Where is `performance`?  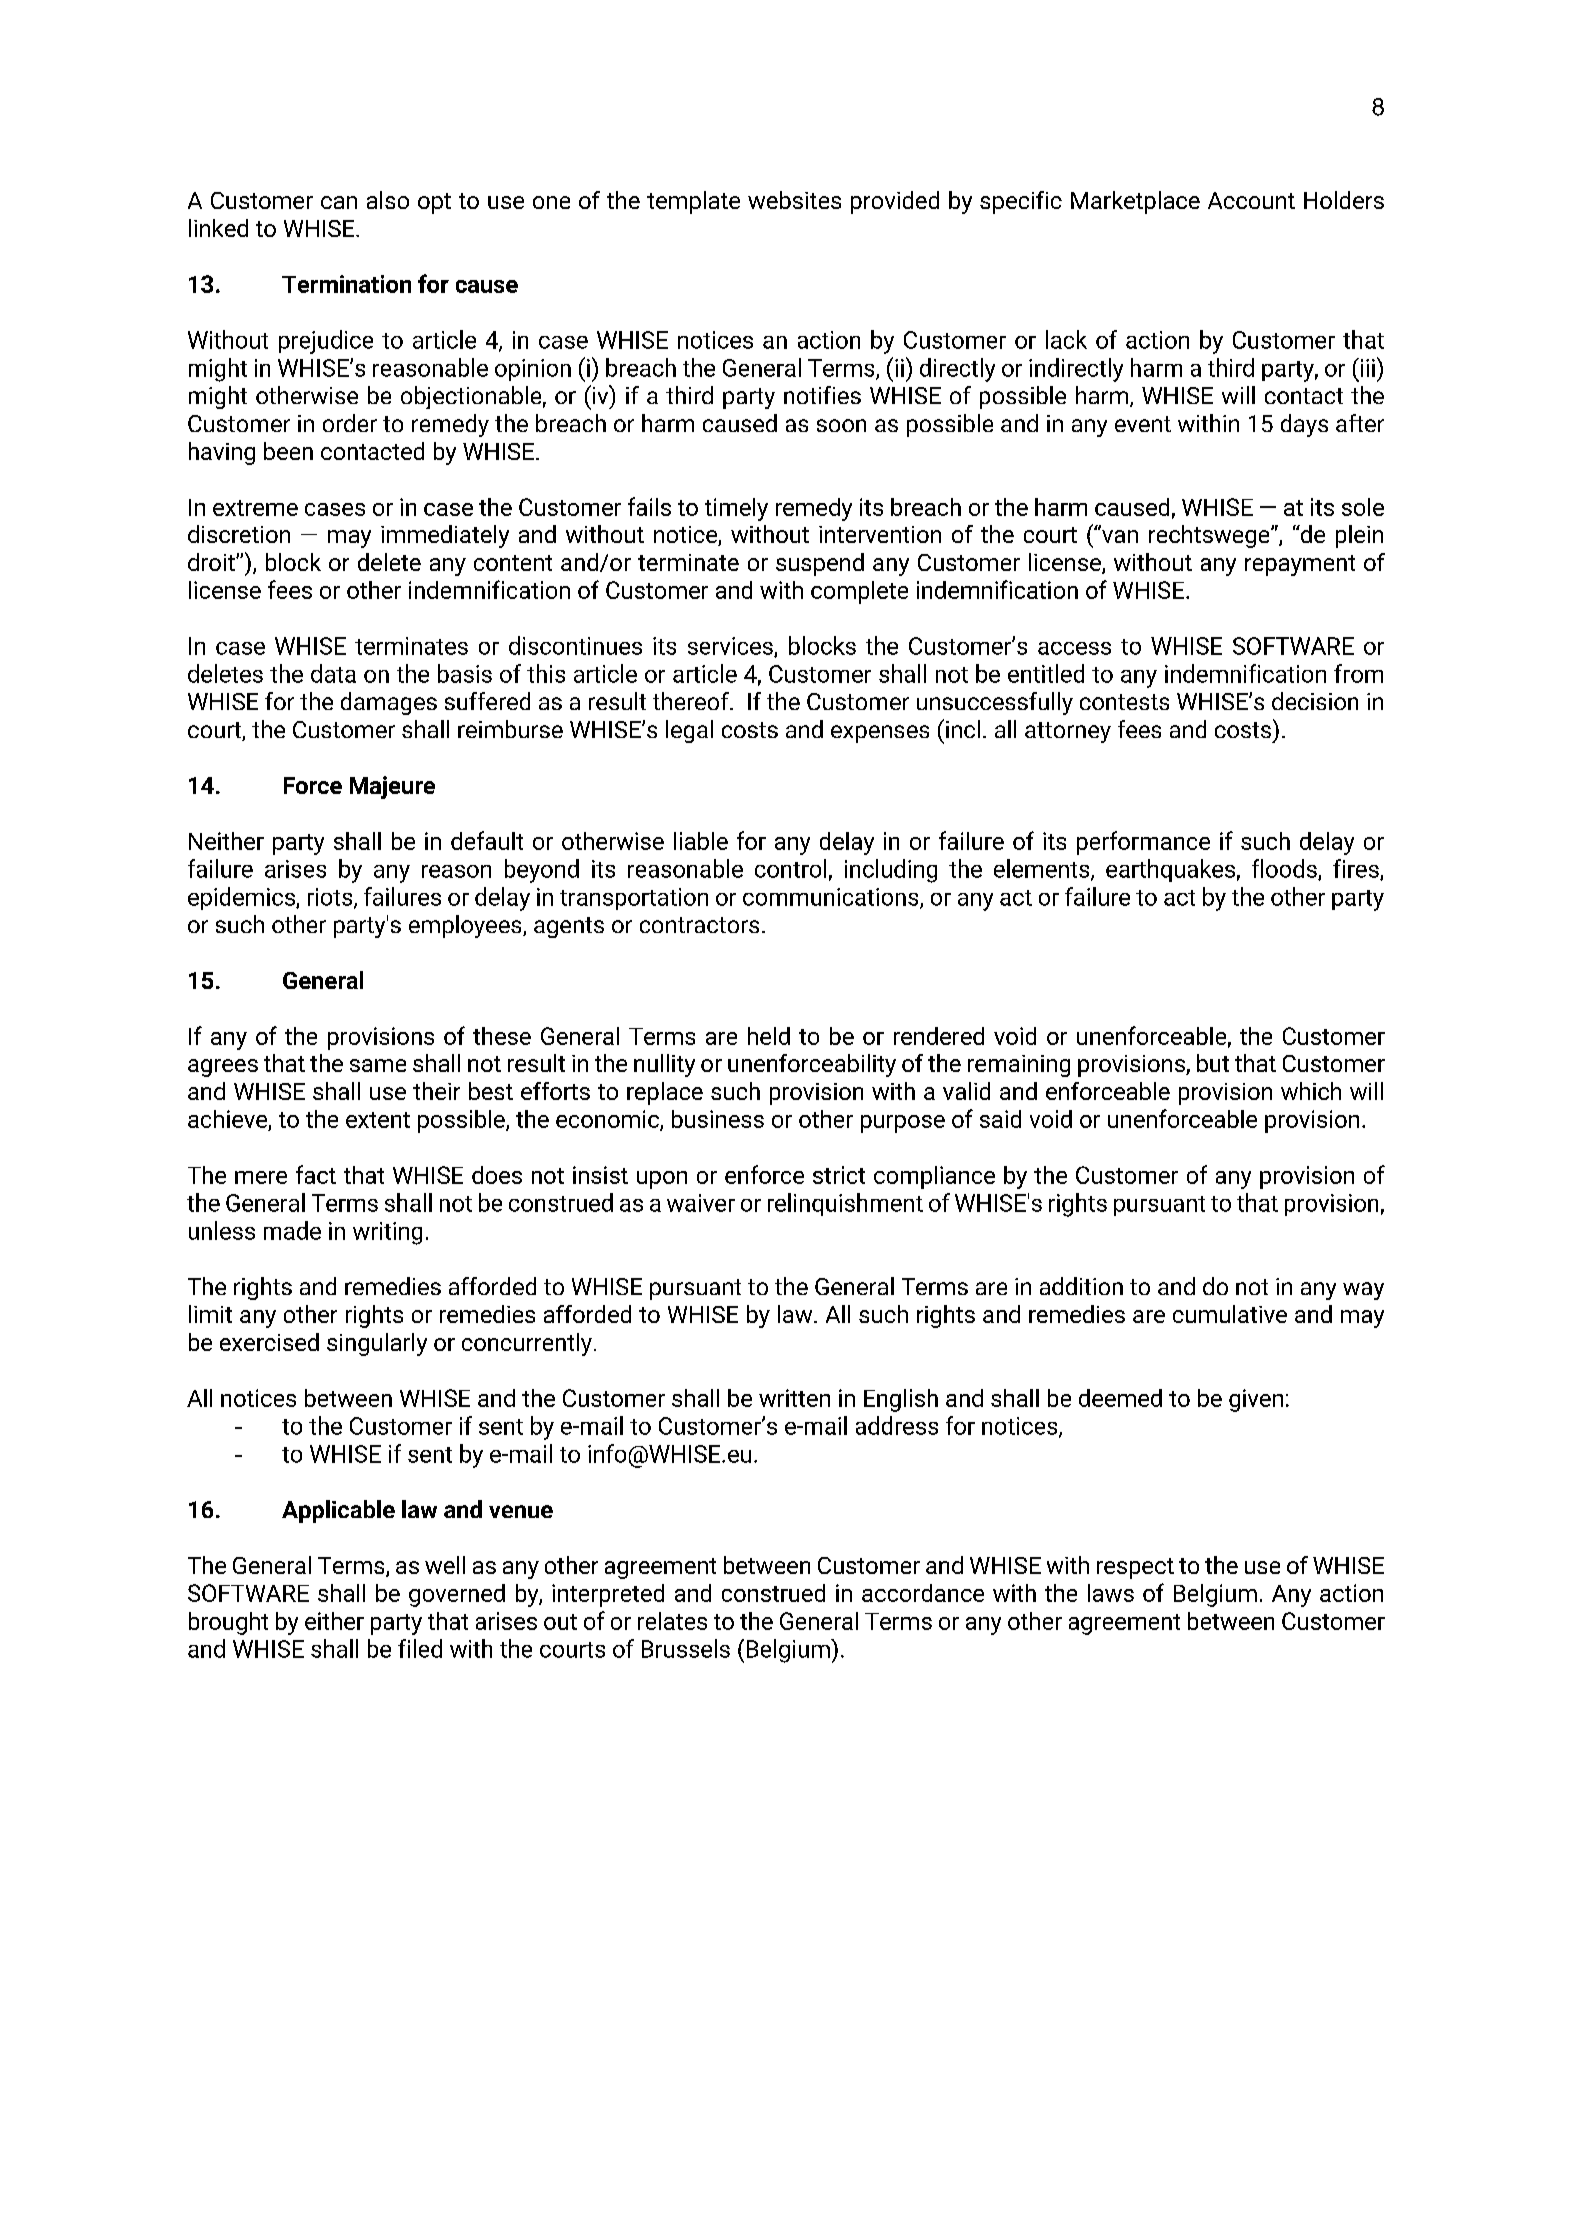
performance is located at coordinates (1143, 843).
